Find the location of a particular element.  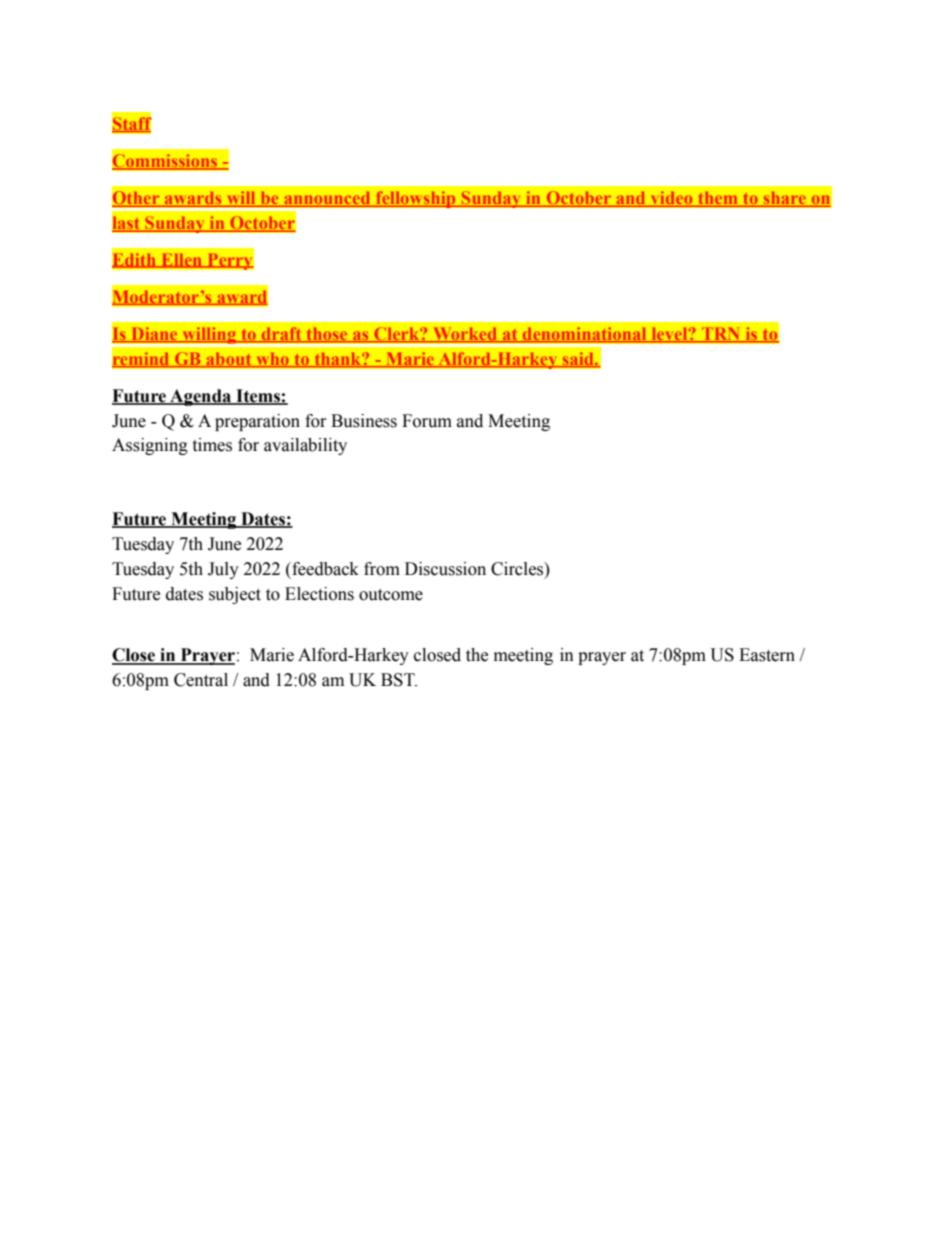

fellowship is located at coordinates (416, 199).
